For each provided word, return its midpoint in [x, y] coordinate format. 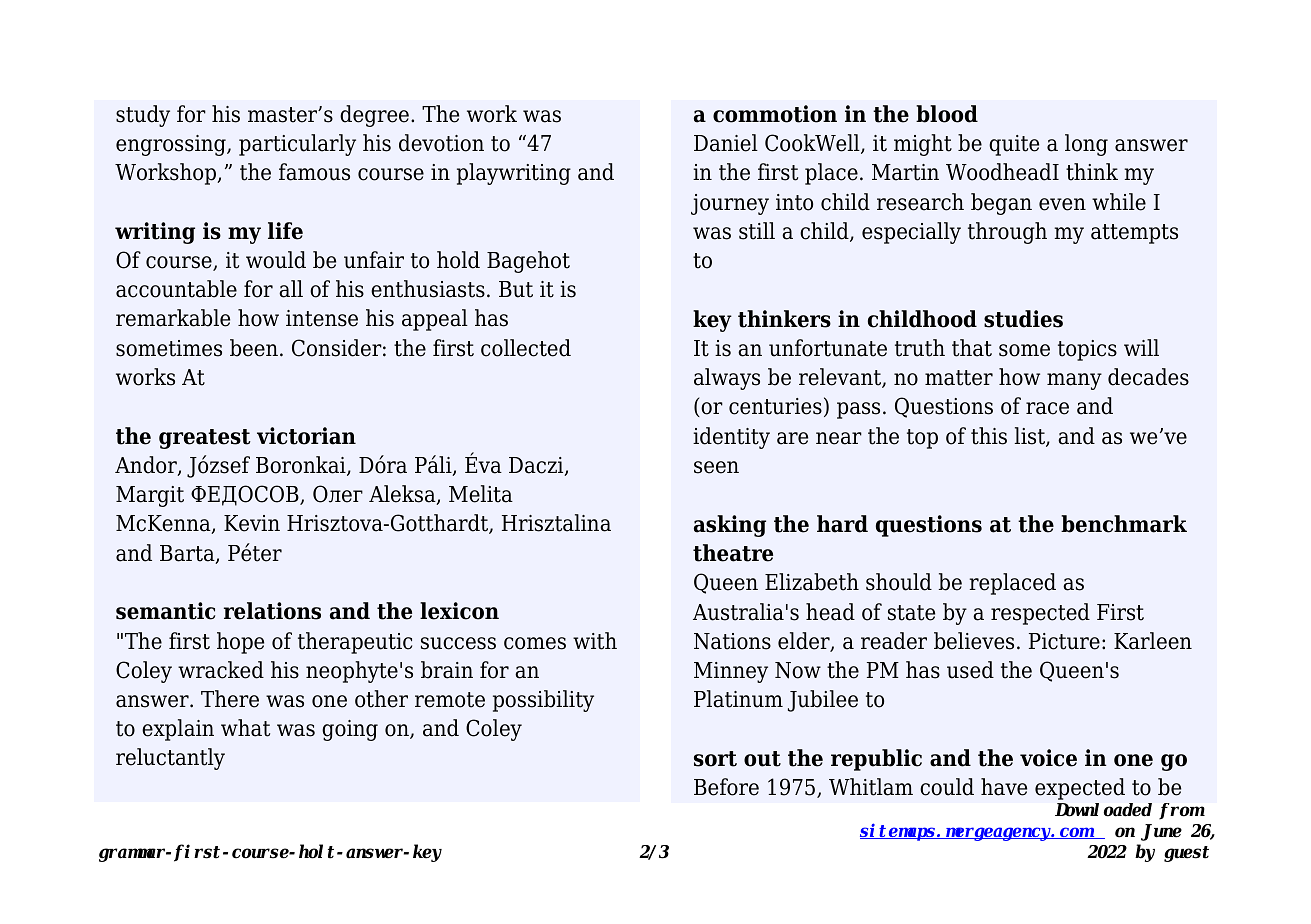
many [1074, 381]
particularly [297, 145]
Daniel [726, 143]
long [1086, 145]
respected [1040, 614]
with [595, 641]
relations [272, 611]
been [254, 348]
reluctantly [170, 759]
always [727, 379]
